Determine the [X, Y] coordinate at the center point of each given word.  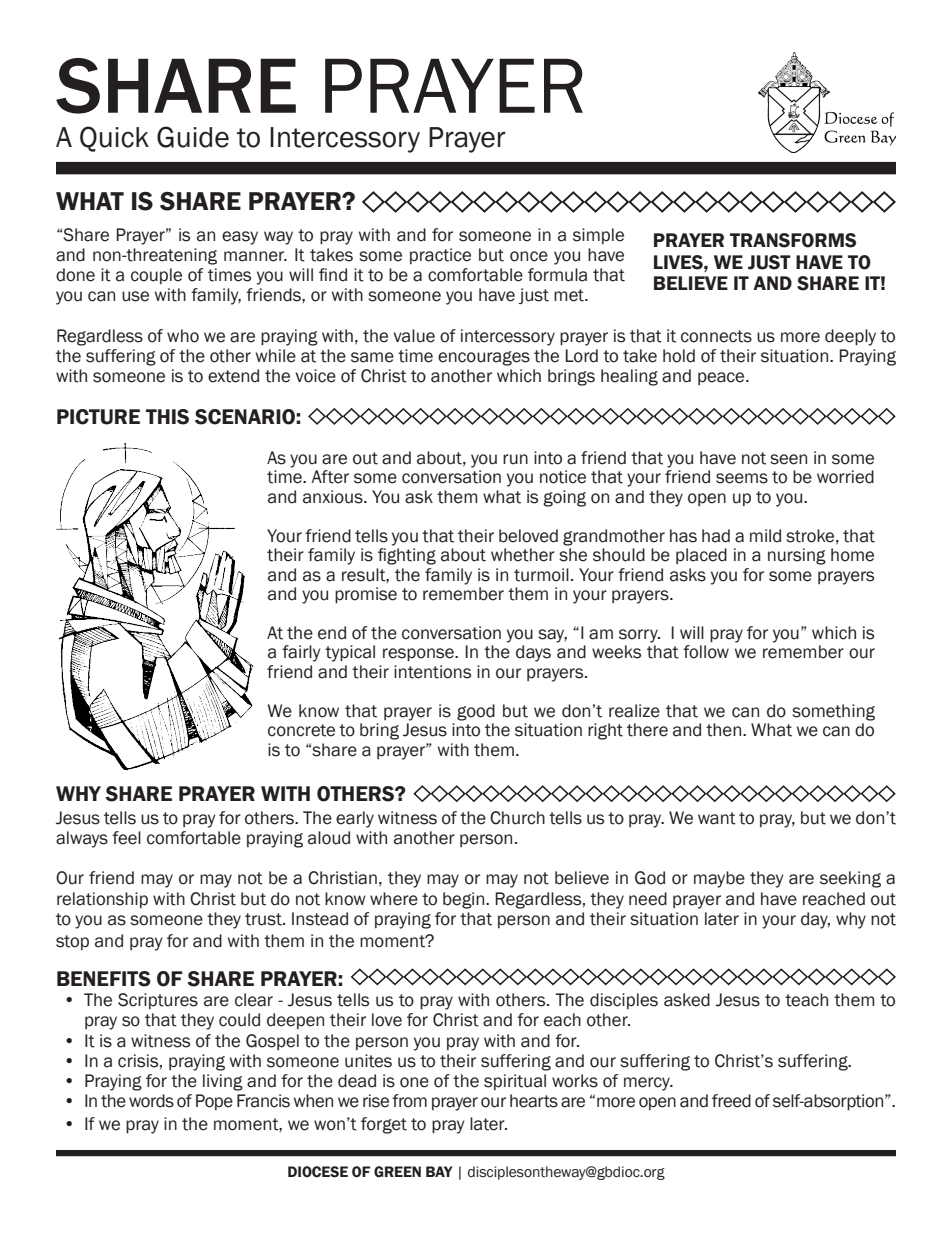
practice [440, 256]
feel [126, 838]
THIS [167, 417]
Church [517, 818]
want [717, 818]
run [515, 459]
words [151, 1101]
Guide [193, 137]
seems [742, 478]
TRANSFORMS [793, 240]
